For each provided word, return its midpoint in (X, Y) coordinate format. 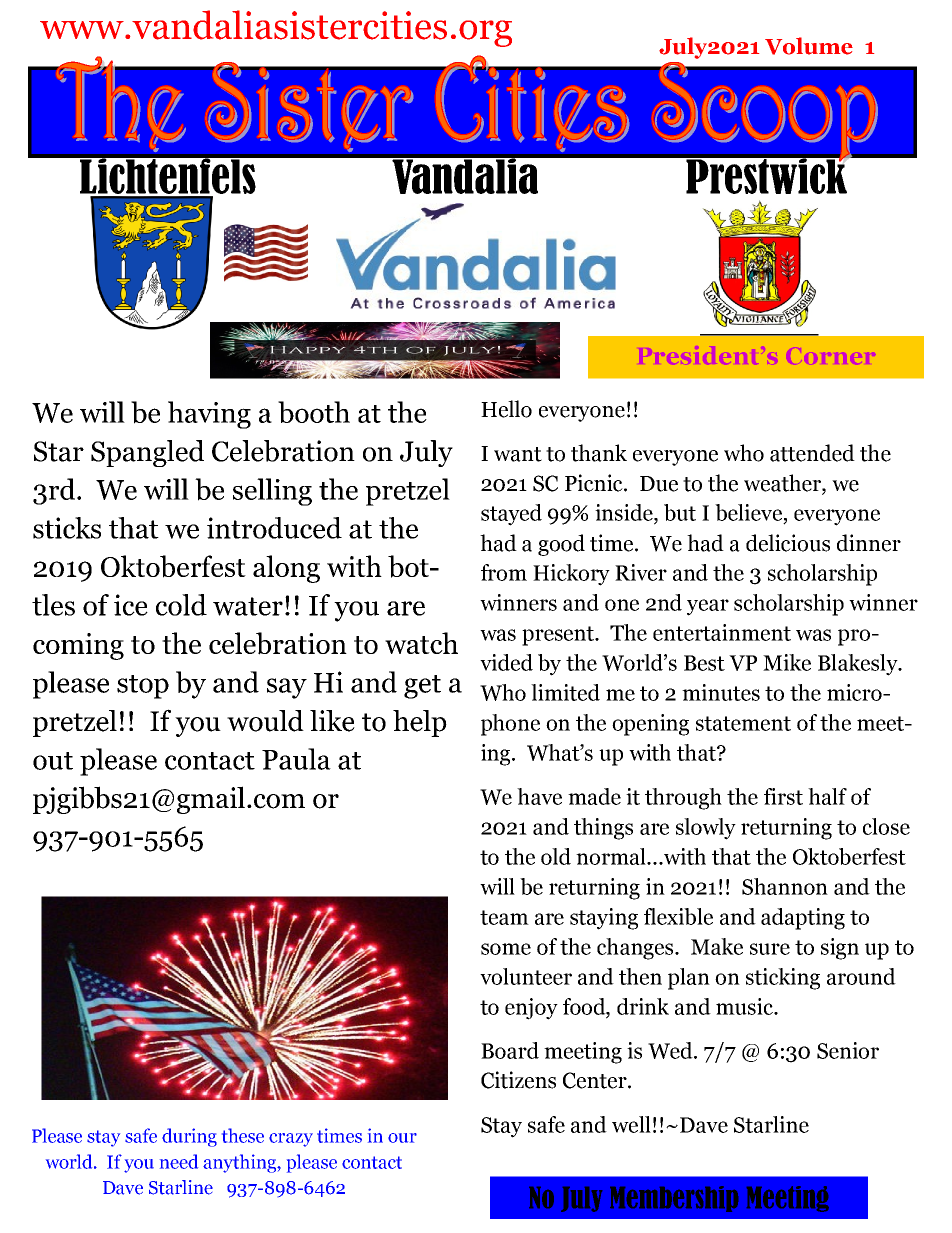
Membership (674, 1199)
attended (812, 453)
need (179, 1161)
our (402, 1138)
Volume (809, 46)
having (209, 415)
